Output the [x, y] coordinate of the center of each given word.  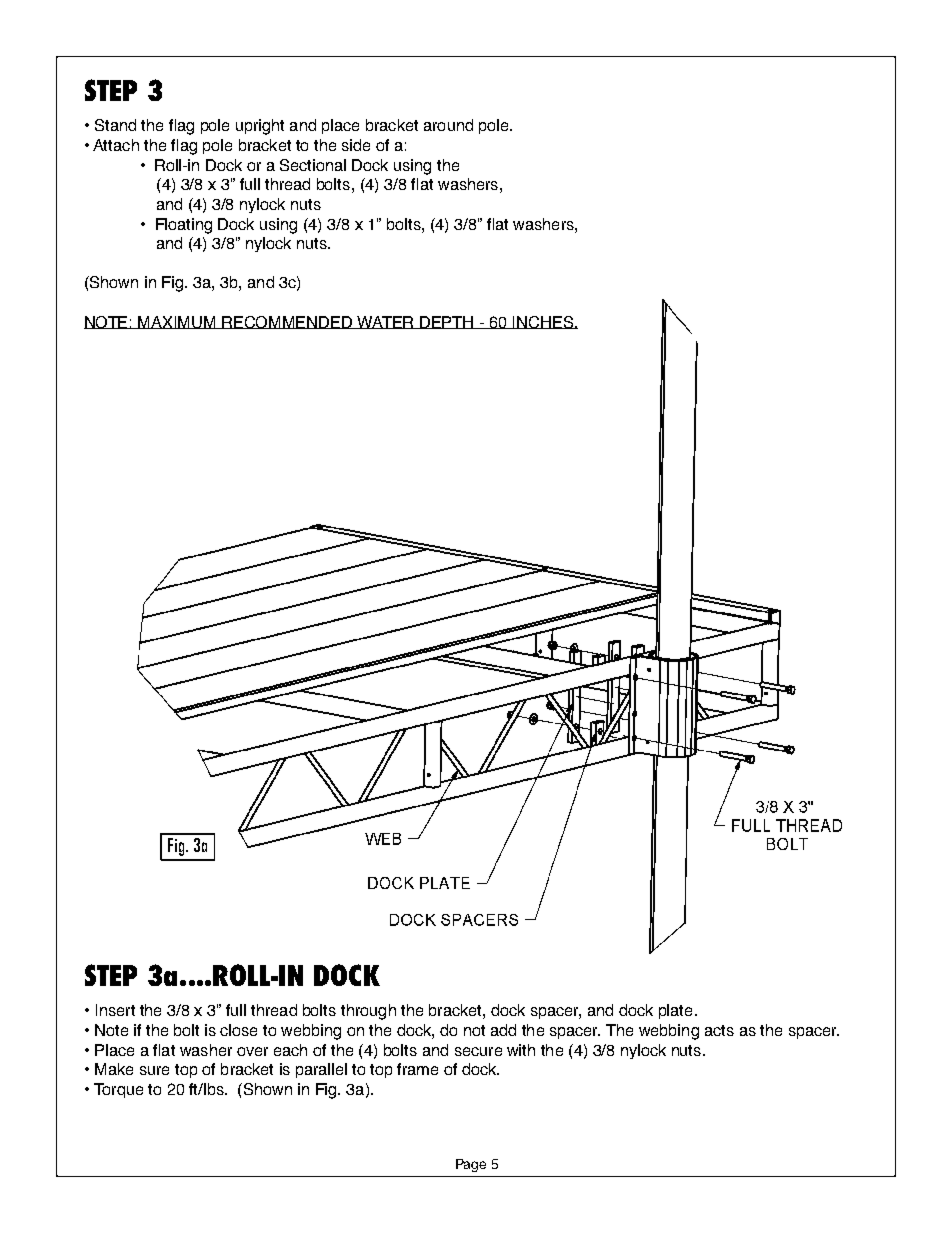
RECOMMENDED [288, 322]
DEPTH [447, 322]
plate [675, 1011]
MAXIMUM [178, 322]
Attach [116, 145]
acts [719, 1030]
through [368, 1012]
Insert [115, 1010]
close [238, 1030]
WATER [386, 322]
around [448, 125]
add [503, 1030]
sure [154, 1070]
